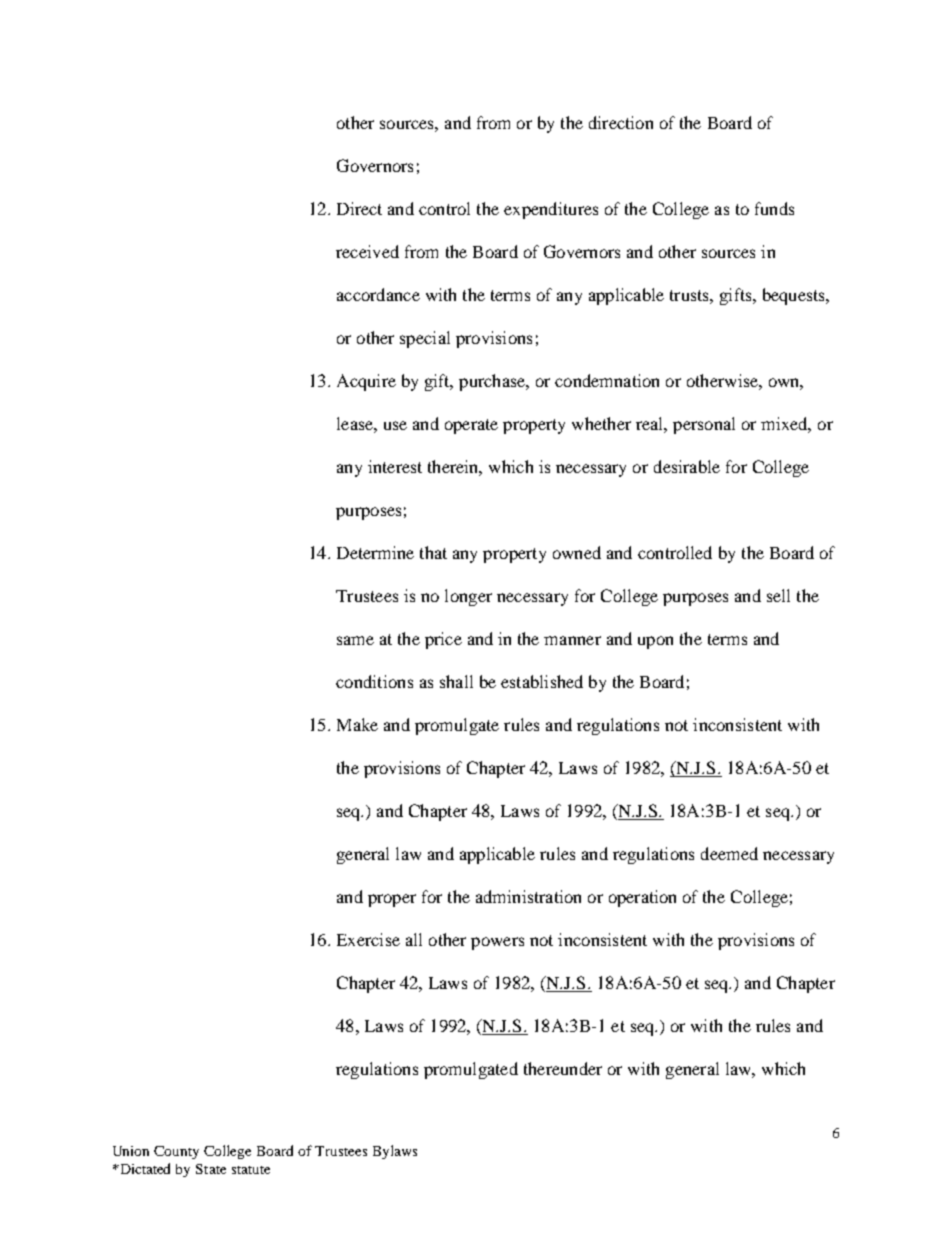  What do you see at coordinates (551, 210) in the screenshot?
I see `expenditures` at bounding box center [551, 210].
